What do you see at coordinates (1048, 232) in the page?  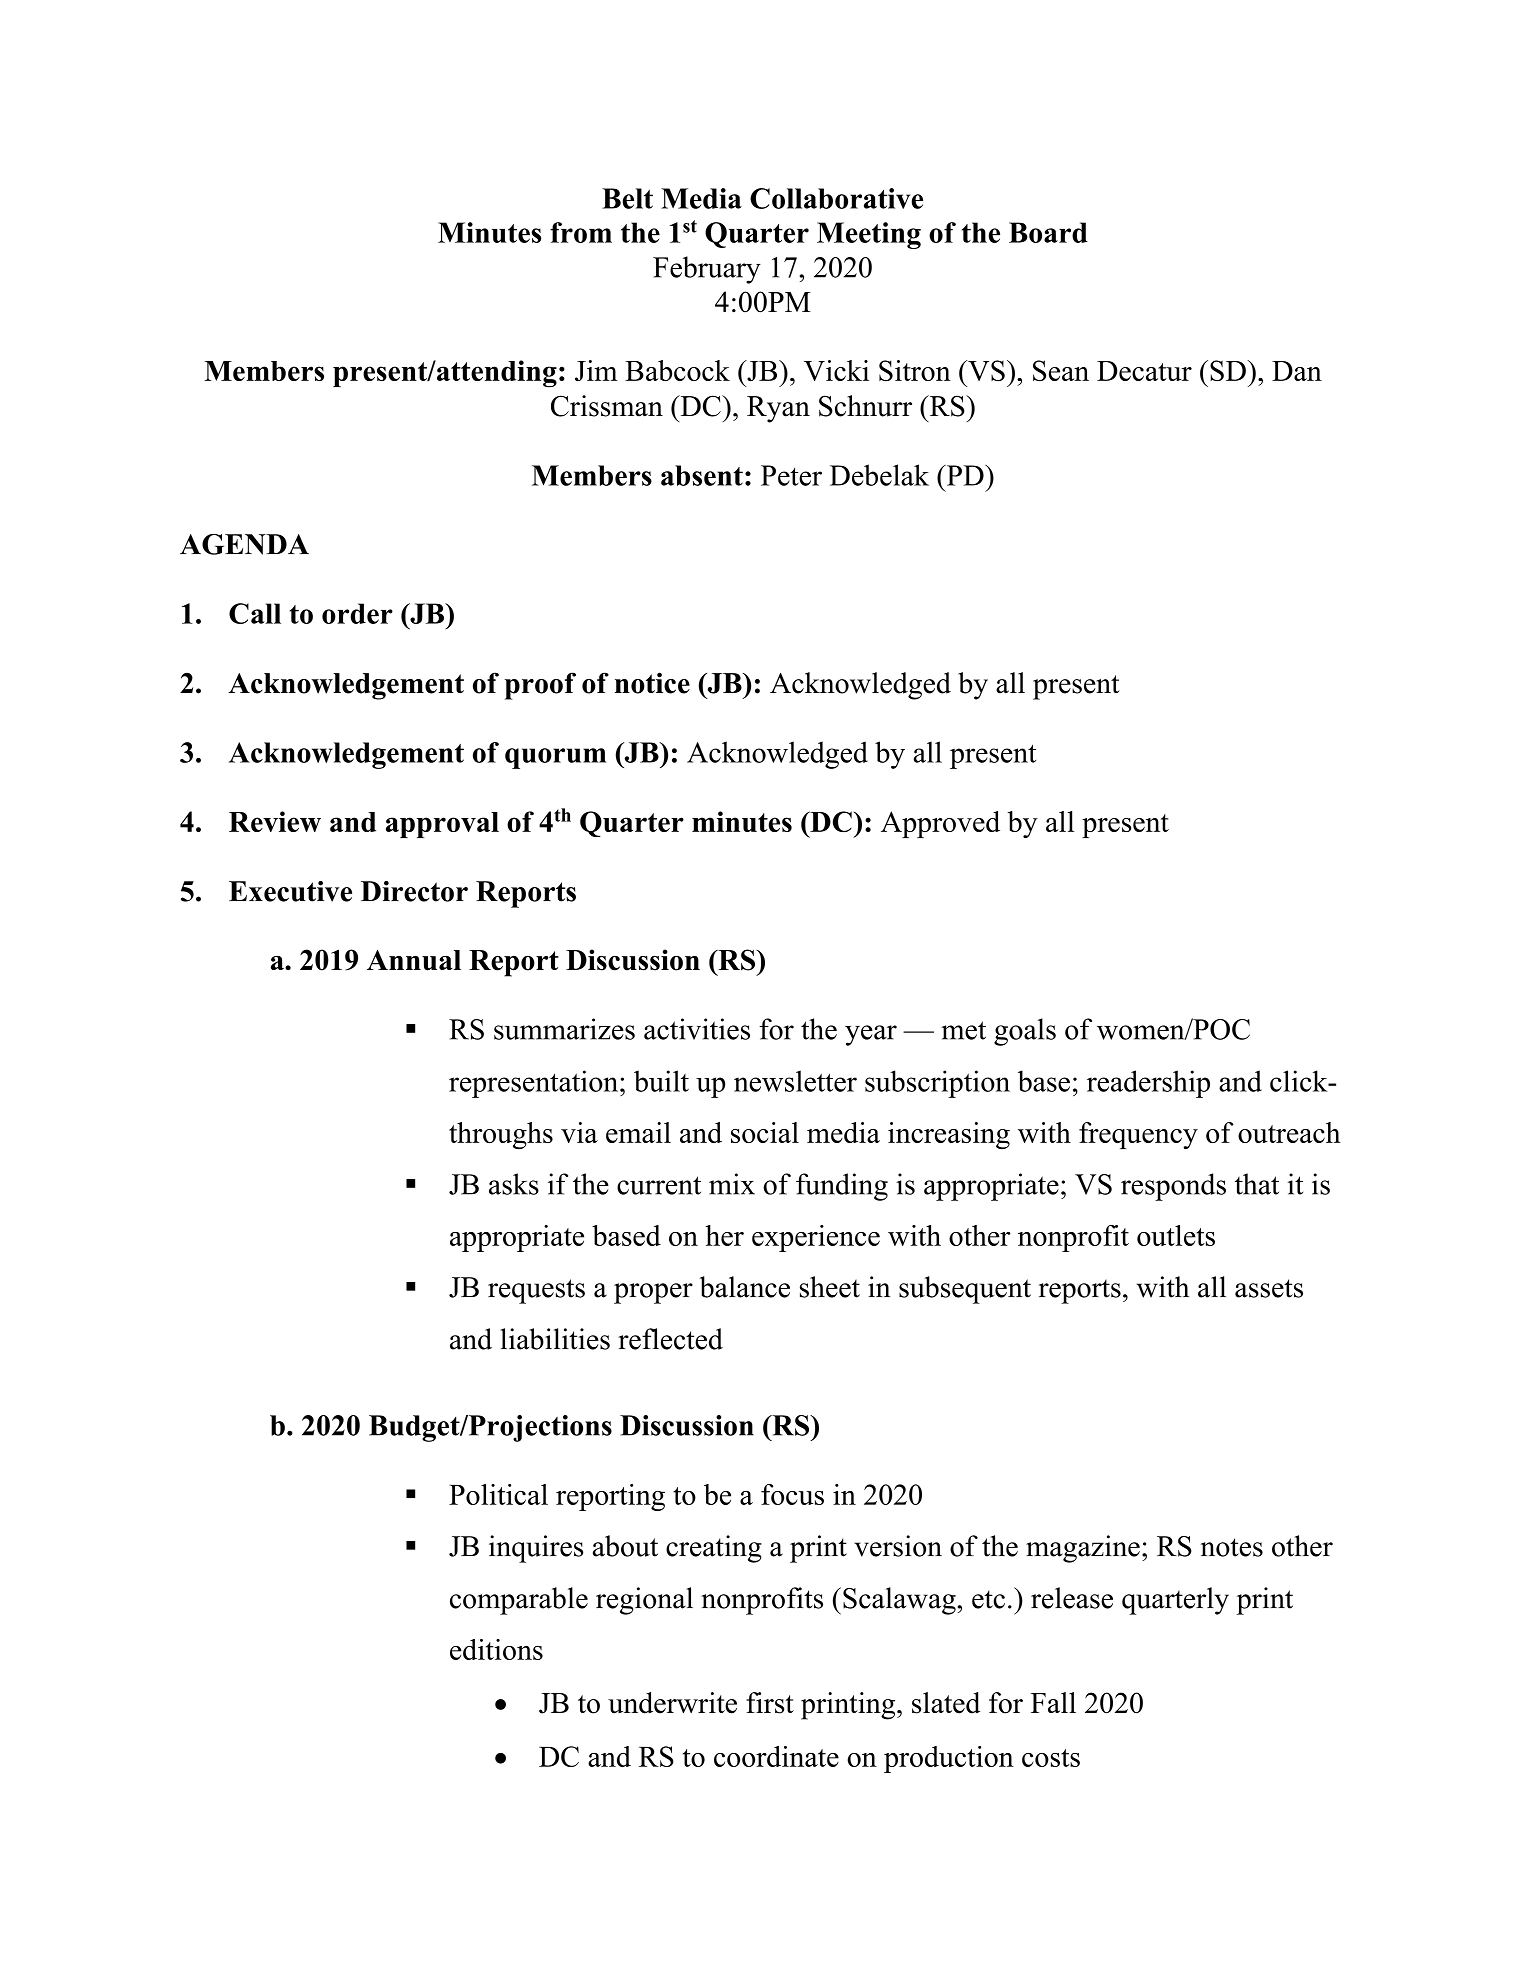 I see `Board` at bounding box center [1048, 232].
